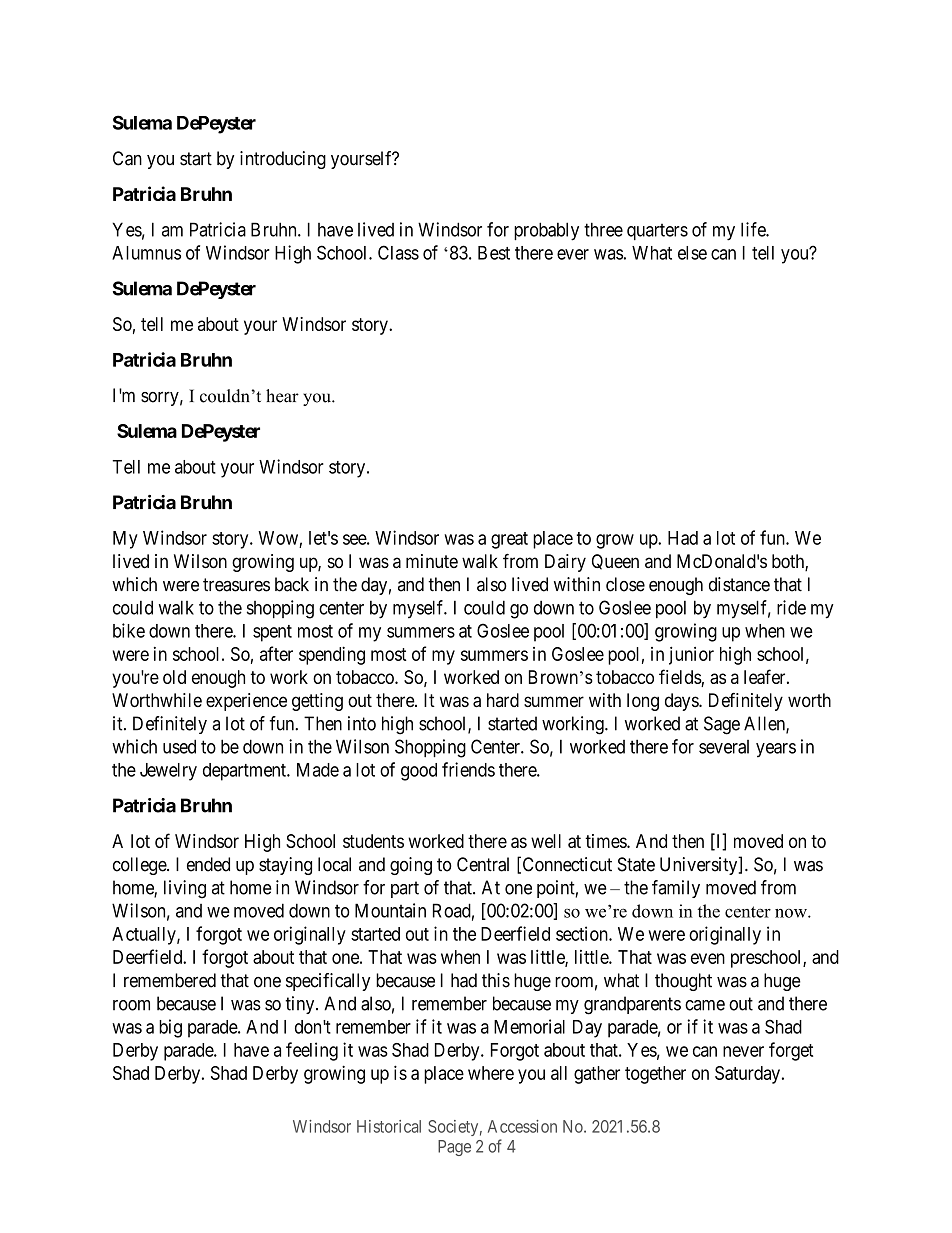 The image size is (952, 1233). Describe the element at coordinates (454, 1148) in the image. I see `Page` at that location.
